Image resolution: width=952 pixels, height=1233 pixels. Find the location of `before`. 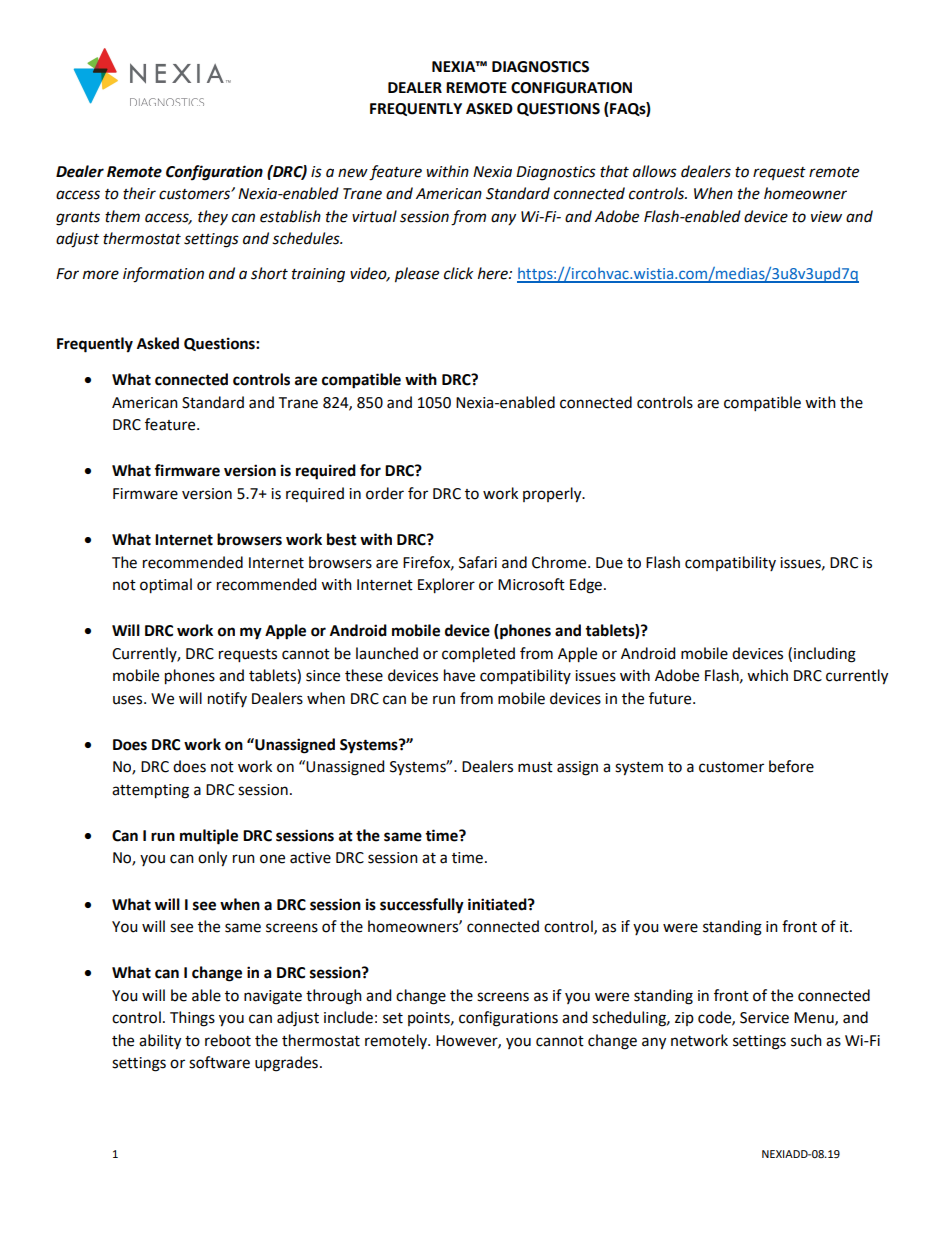

before is located at coordinates (791, 766).
